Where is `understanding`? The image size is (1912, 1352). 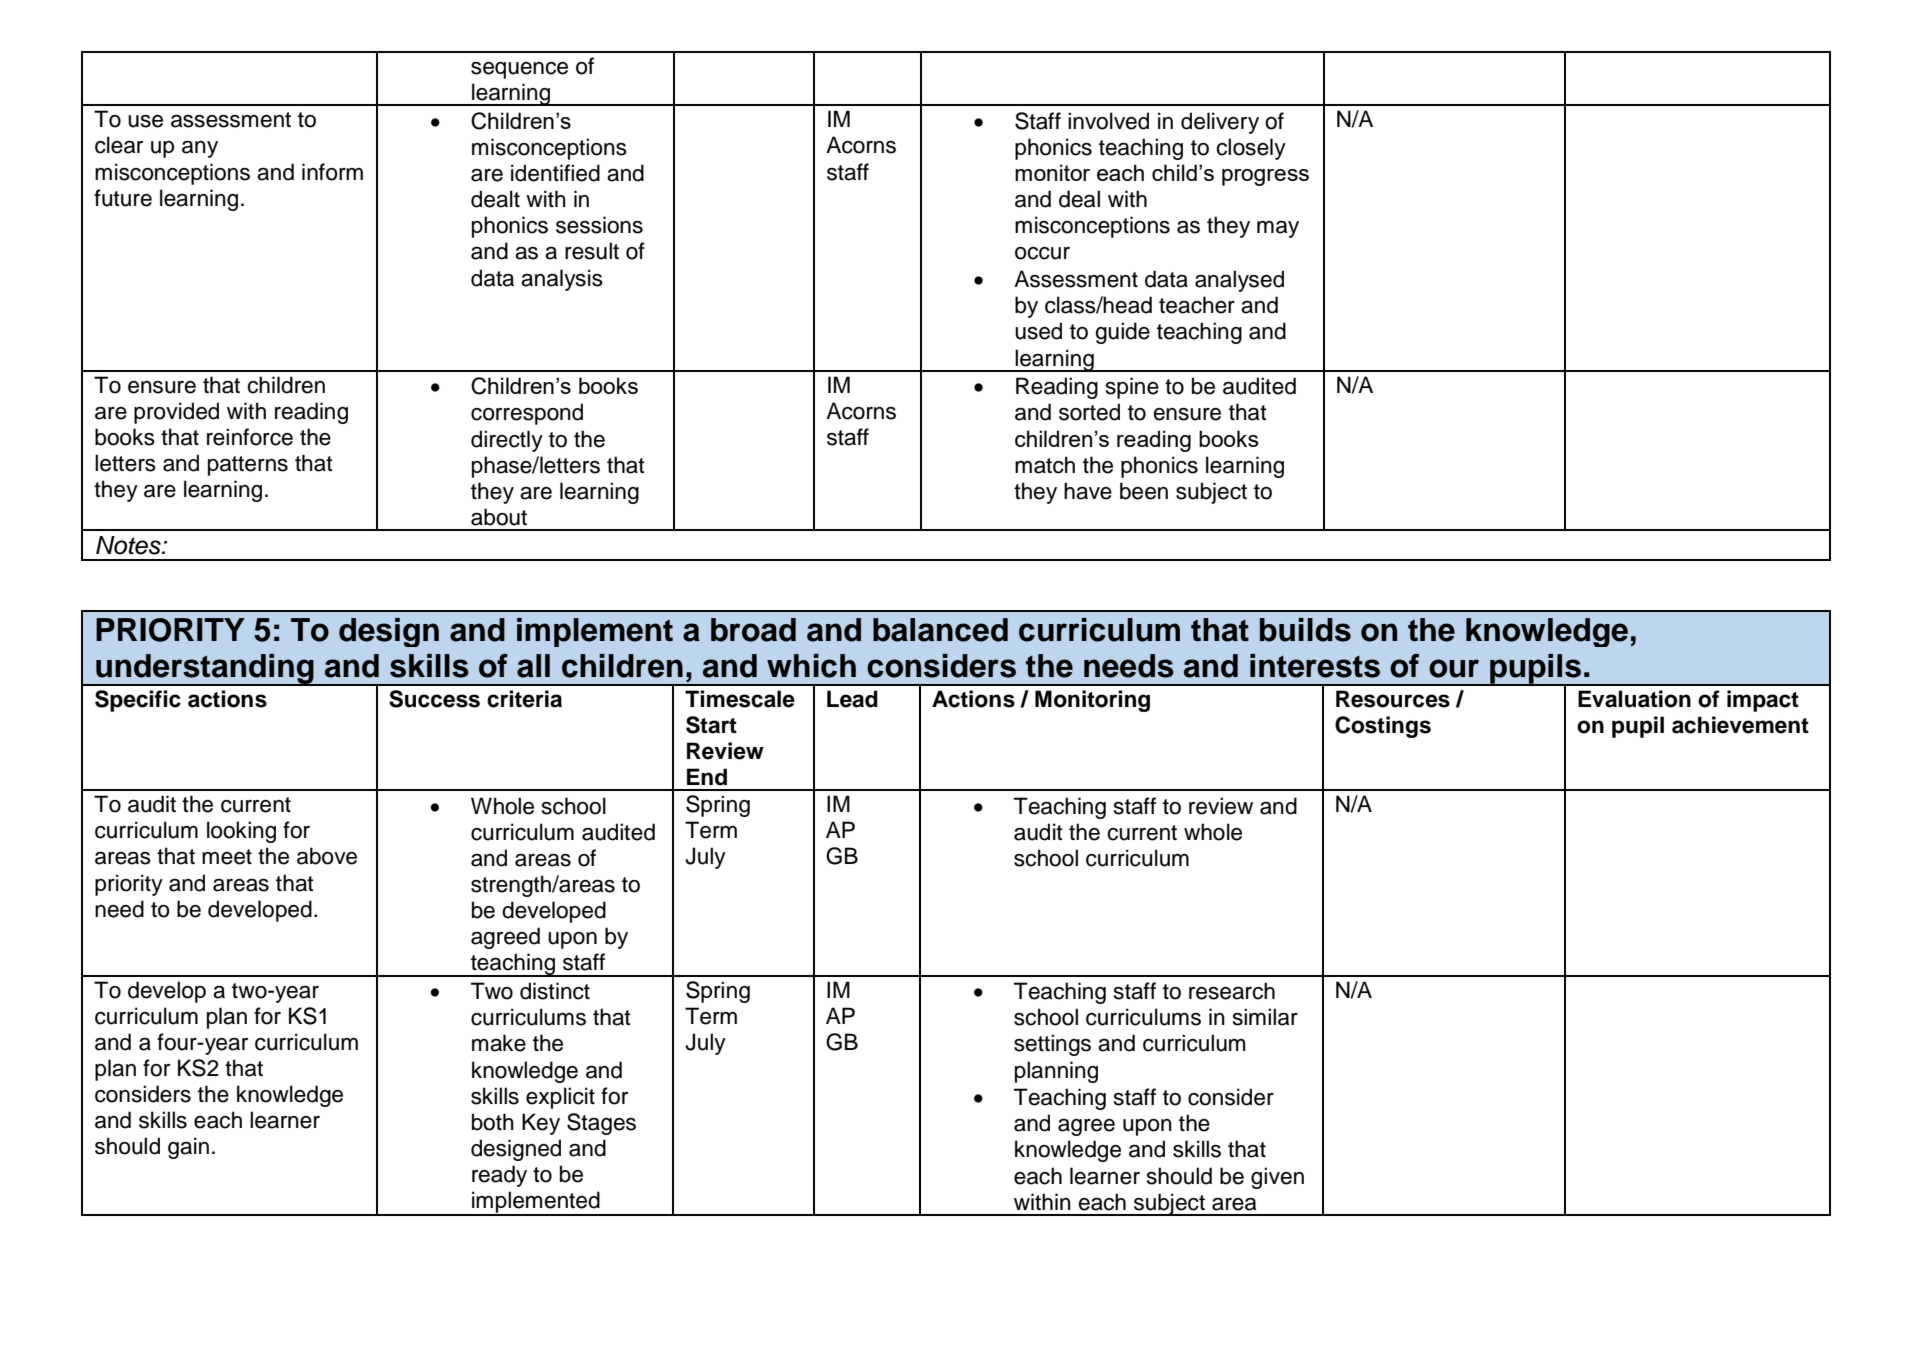 understanding is located at coordinates (205, 669).
